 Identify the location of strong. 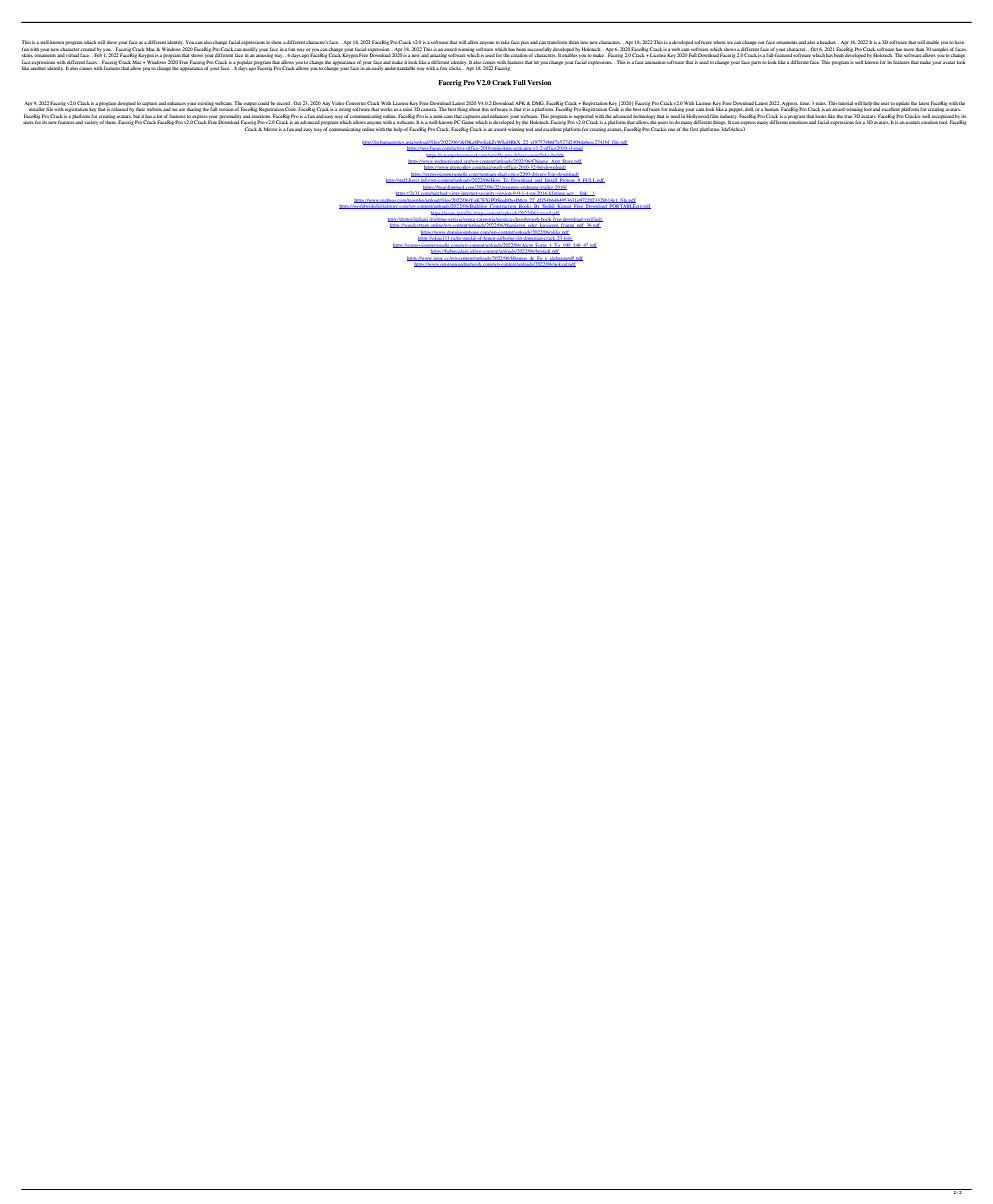
(345, 110).
